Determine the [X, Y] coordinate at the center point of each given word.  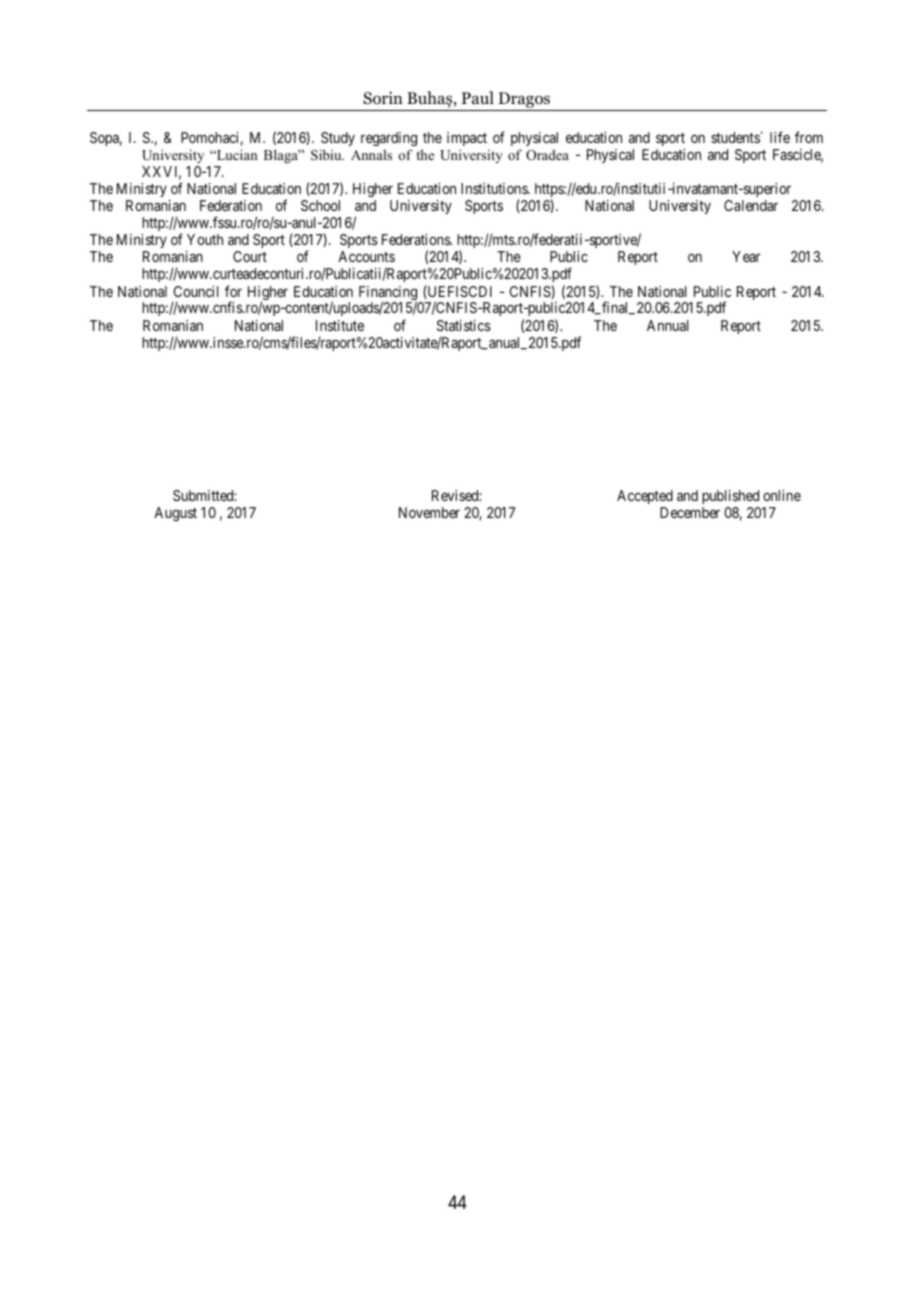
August [175, 514]
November [429, 512]
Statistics [464, 325]
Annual [667, 325]
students [735, 137]
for [233, 291]
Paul [478, 97]
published [730, 497]
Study [338, 139]
